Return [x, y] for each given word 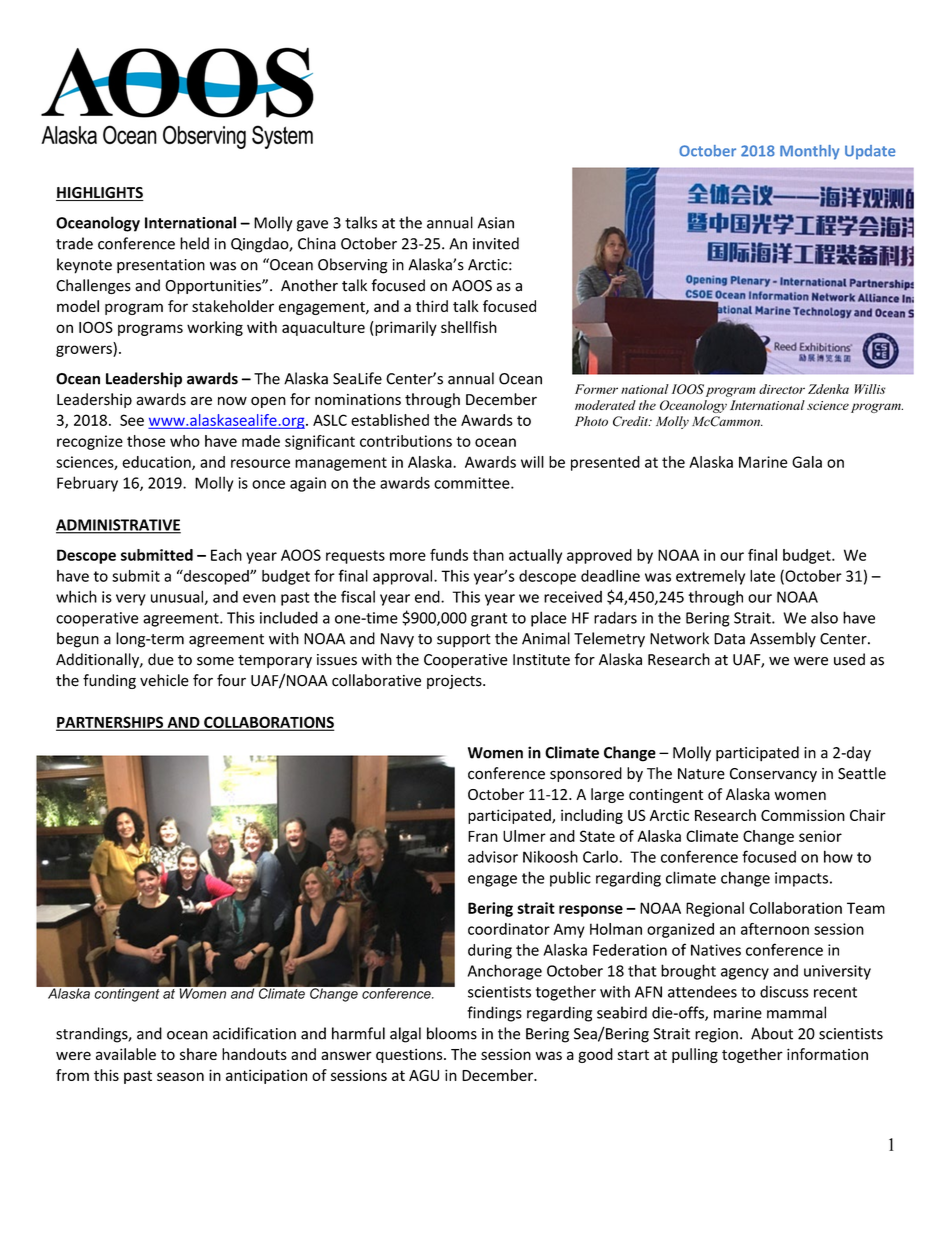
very [131, 600]
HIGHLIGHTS [100, 194]
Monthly [809, 152]
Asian [496, 223]
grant [489, 620]
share [198, 1054]
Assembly [783, 639]
